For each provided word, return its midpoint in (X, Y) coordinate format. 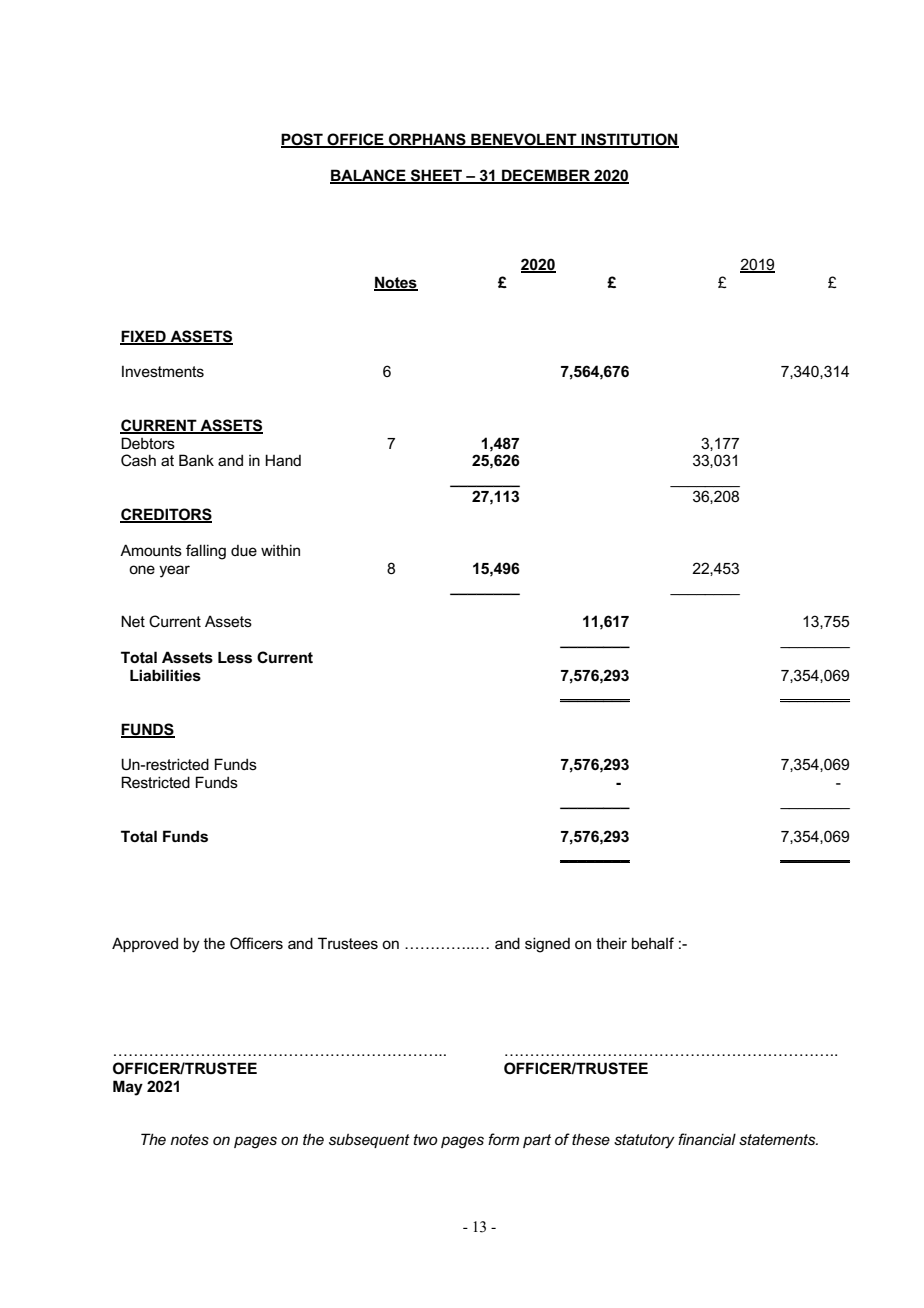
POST (303, 140)
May (128, 1088)
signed (547, 945)
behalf (653, 943)
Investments (163, 371)
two (425, 1139)
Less (235, 658)
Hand (283, 460)
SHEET (436, 176)
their (611, 943)
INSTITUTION (629, 140)
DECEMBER (546, 176)
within (280, 550)
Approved (145, 944)
